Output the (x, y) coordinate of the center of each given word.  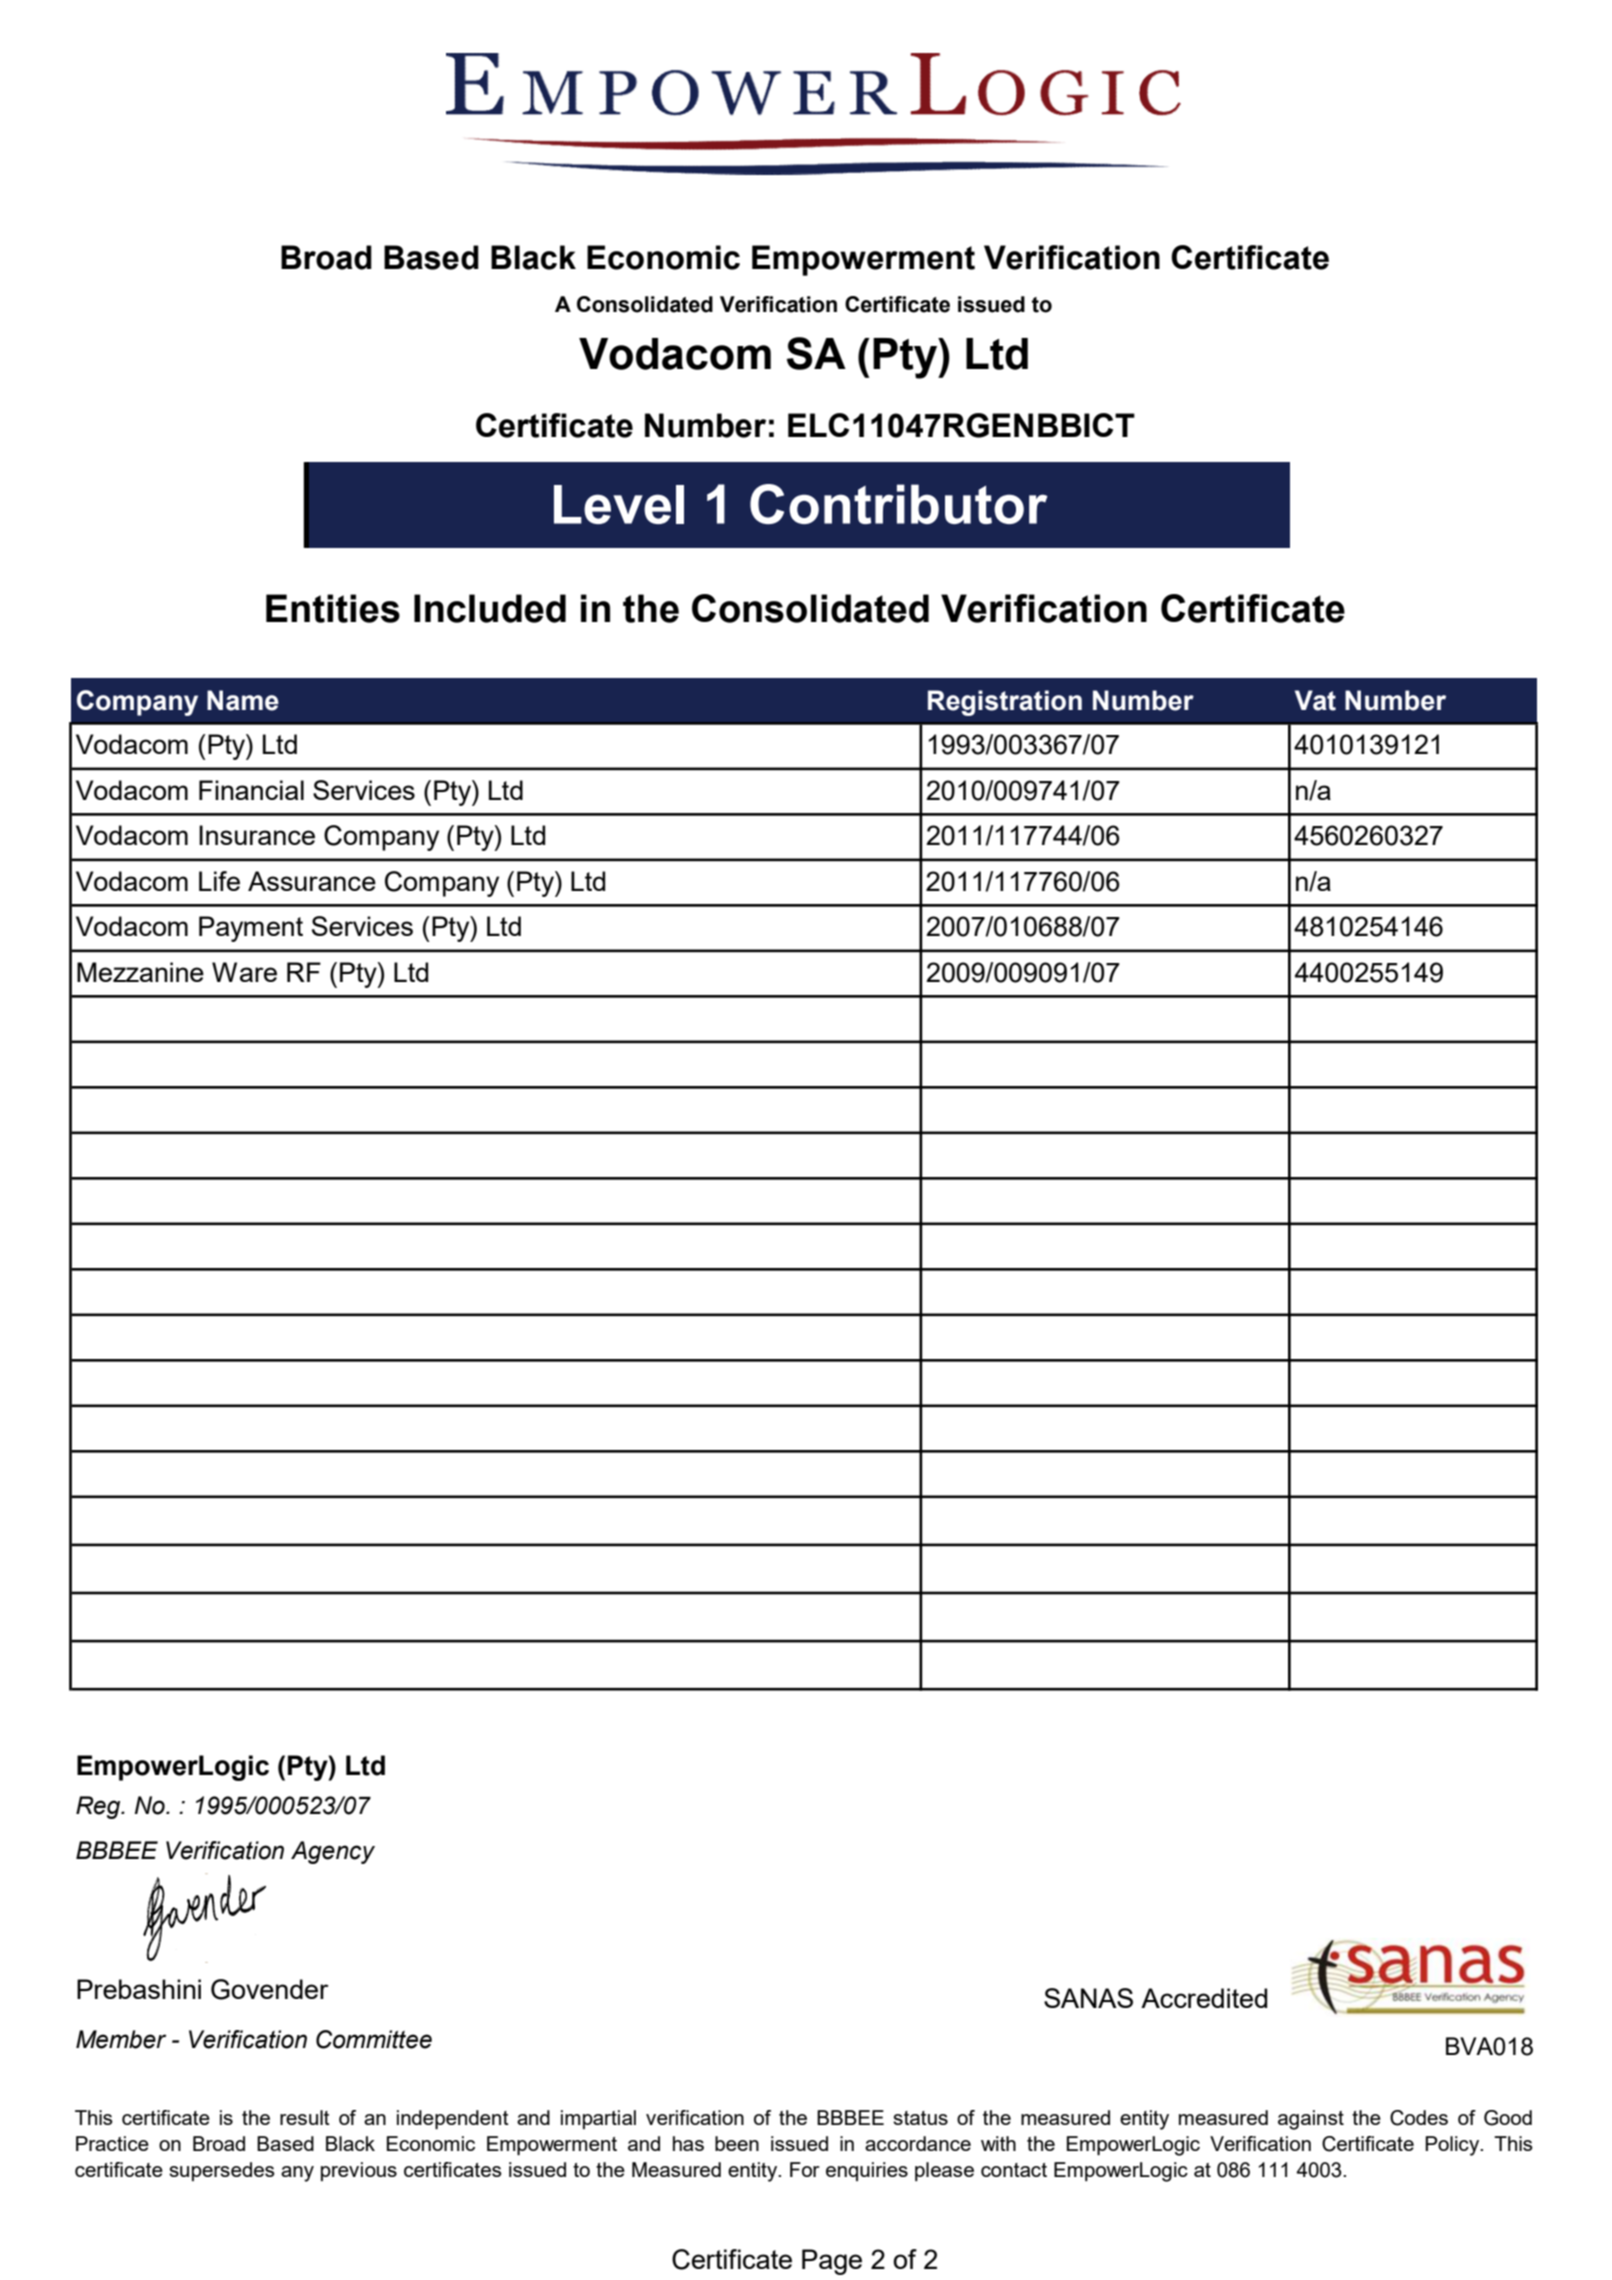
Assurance (312, 881)
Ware (244, 972)
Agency (333, 1852)
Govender (270, 1989)
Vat (1315, 700)
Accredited (1204, 1998)
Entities (333, 608)
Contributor (899, 504)
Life (219, 881)
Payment (251, 929)
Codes (1419, 2118)
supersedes (222, 2171)
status (920, 2118)
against (1311, 2120)
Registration (1005, 703)
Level (619, 504)
